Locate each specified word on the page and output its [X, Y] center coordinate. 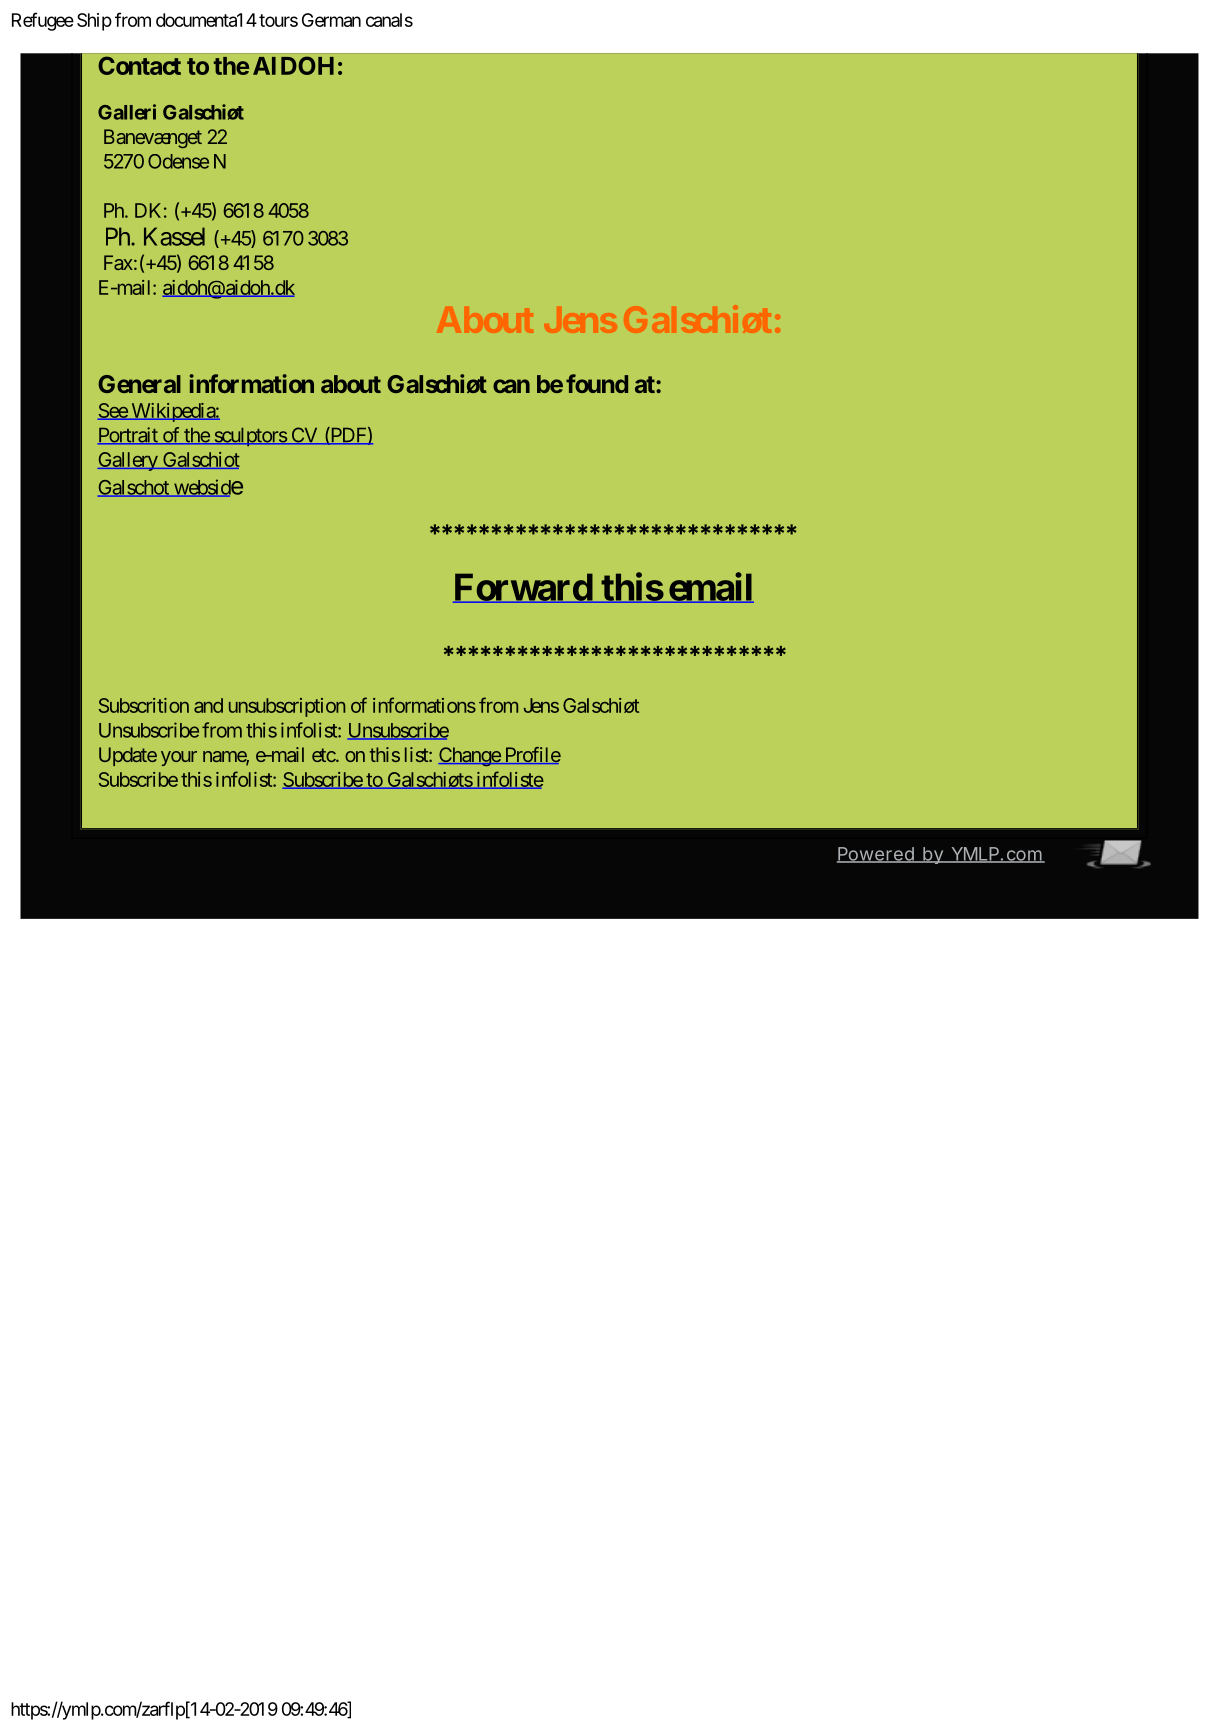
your [179, 758]
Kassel [174, 236]
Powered [876, 855]
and [208, 705]
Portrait [129, 435]
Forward [523, 588]
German [331, 20]
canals [389, 20]
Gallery [128, 461]
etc [324, 755]
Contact [139, 65]
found [597, 383]
